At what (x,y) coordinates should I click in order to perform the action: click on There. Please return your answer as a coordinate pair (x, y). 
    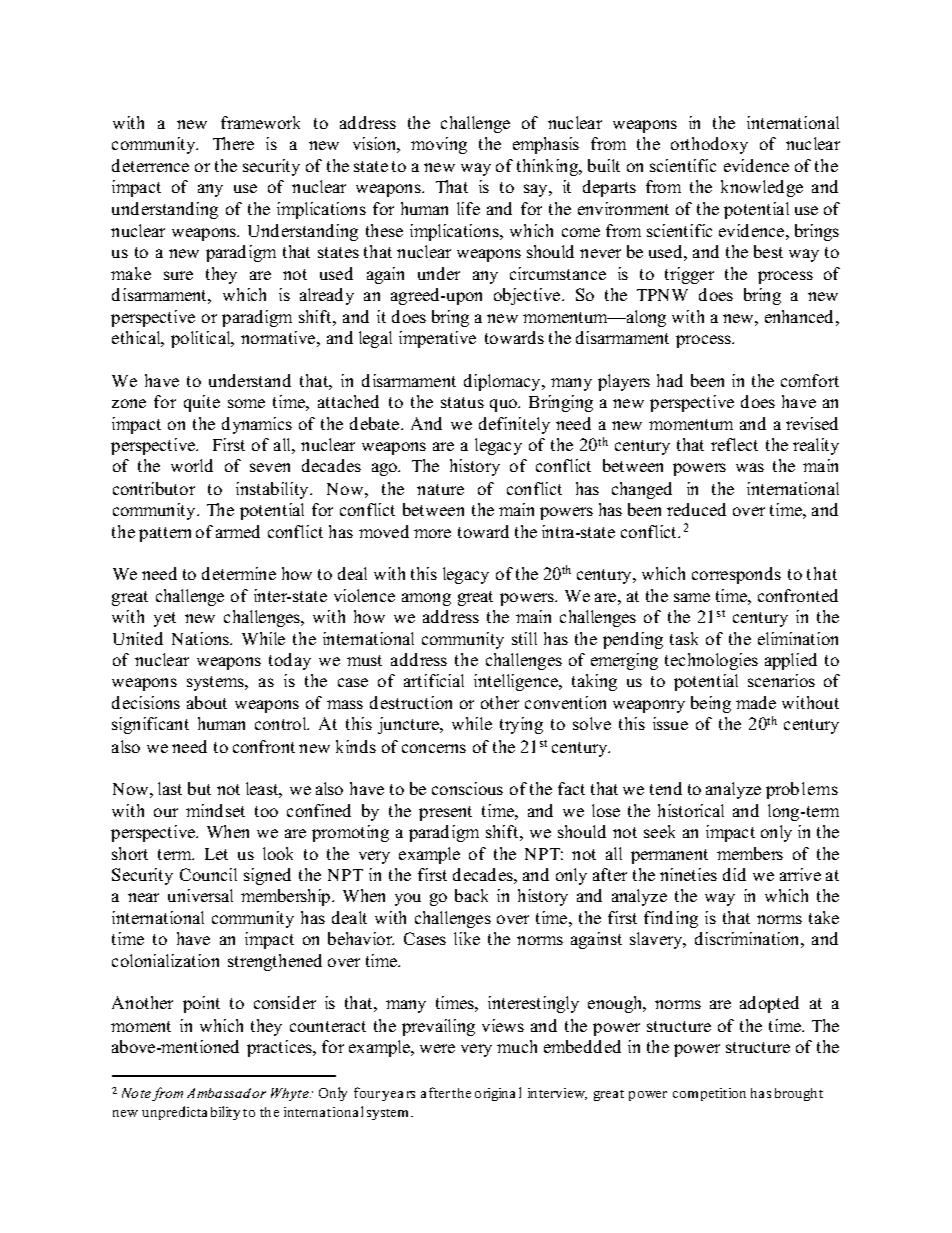
    Looking at the image, I should click on (233, 143).
